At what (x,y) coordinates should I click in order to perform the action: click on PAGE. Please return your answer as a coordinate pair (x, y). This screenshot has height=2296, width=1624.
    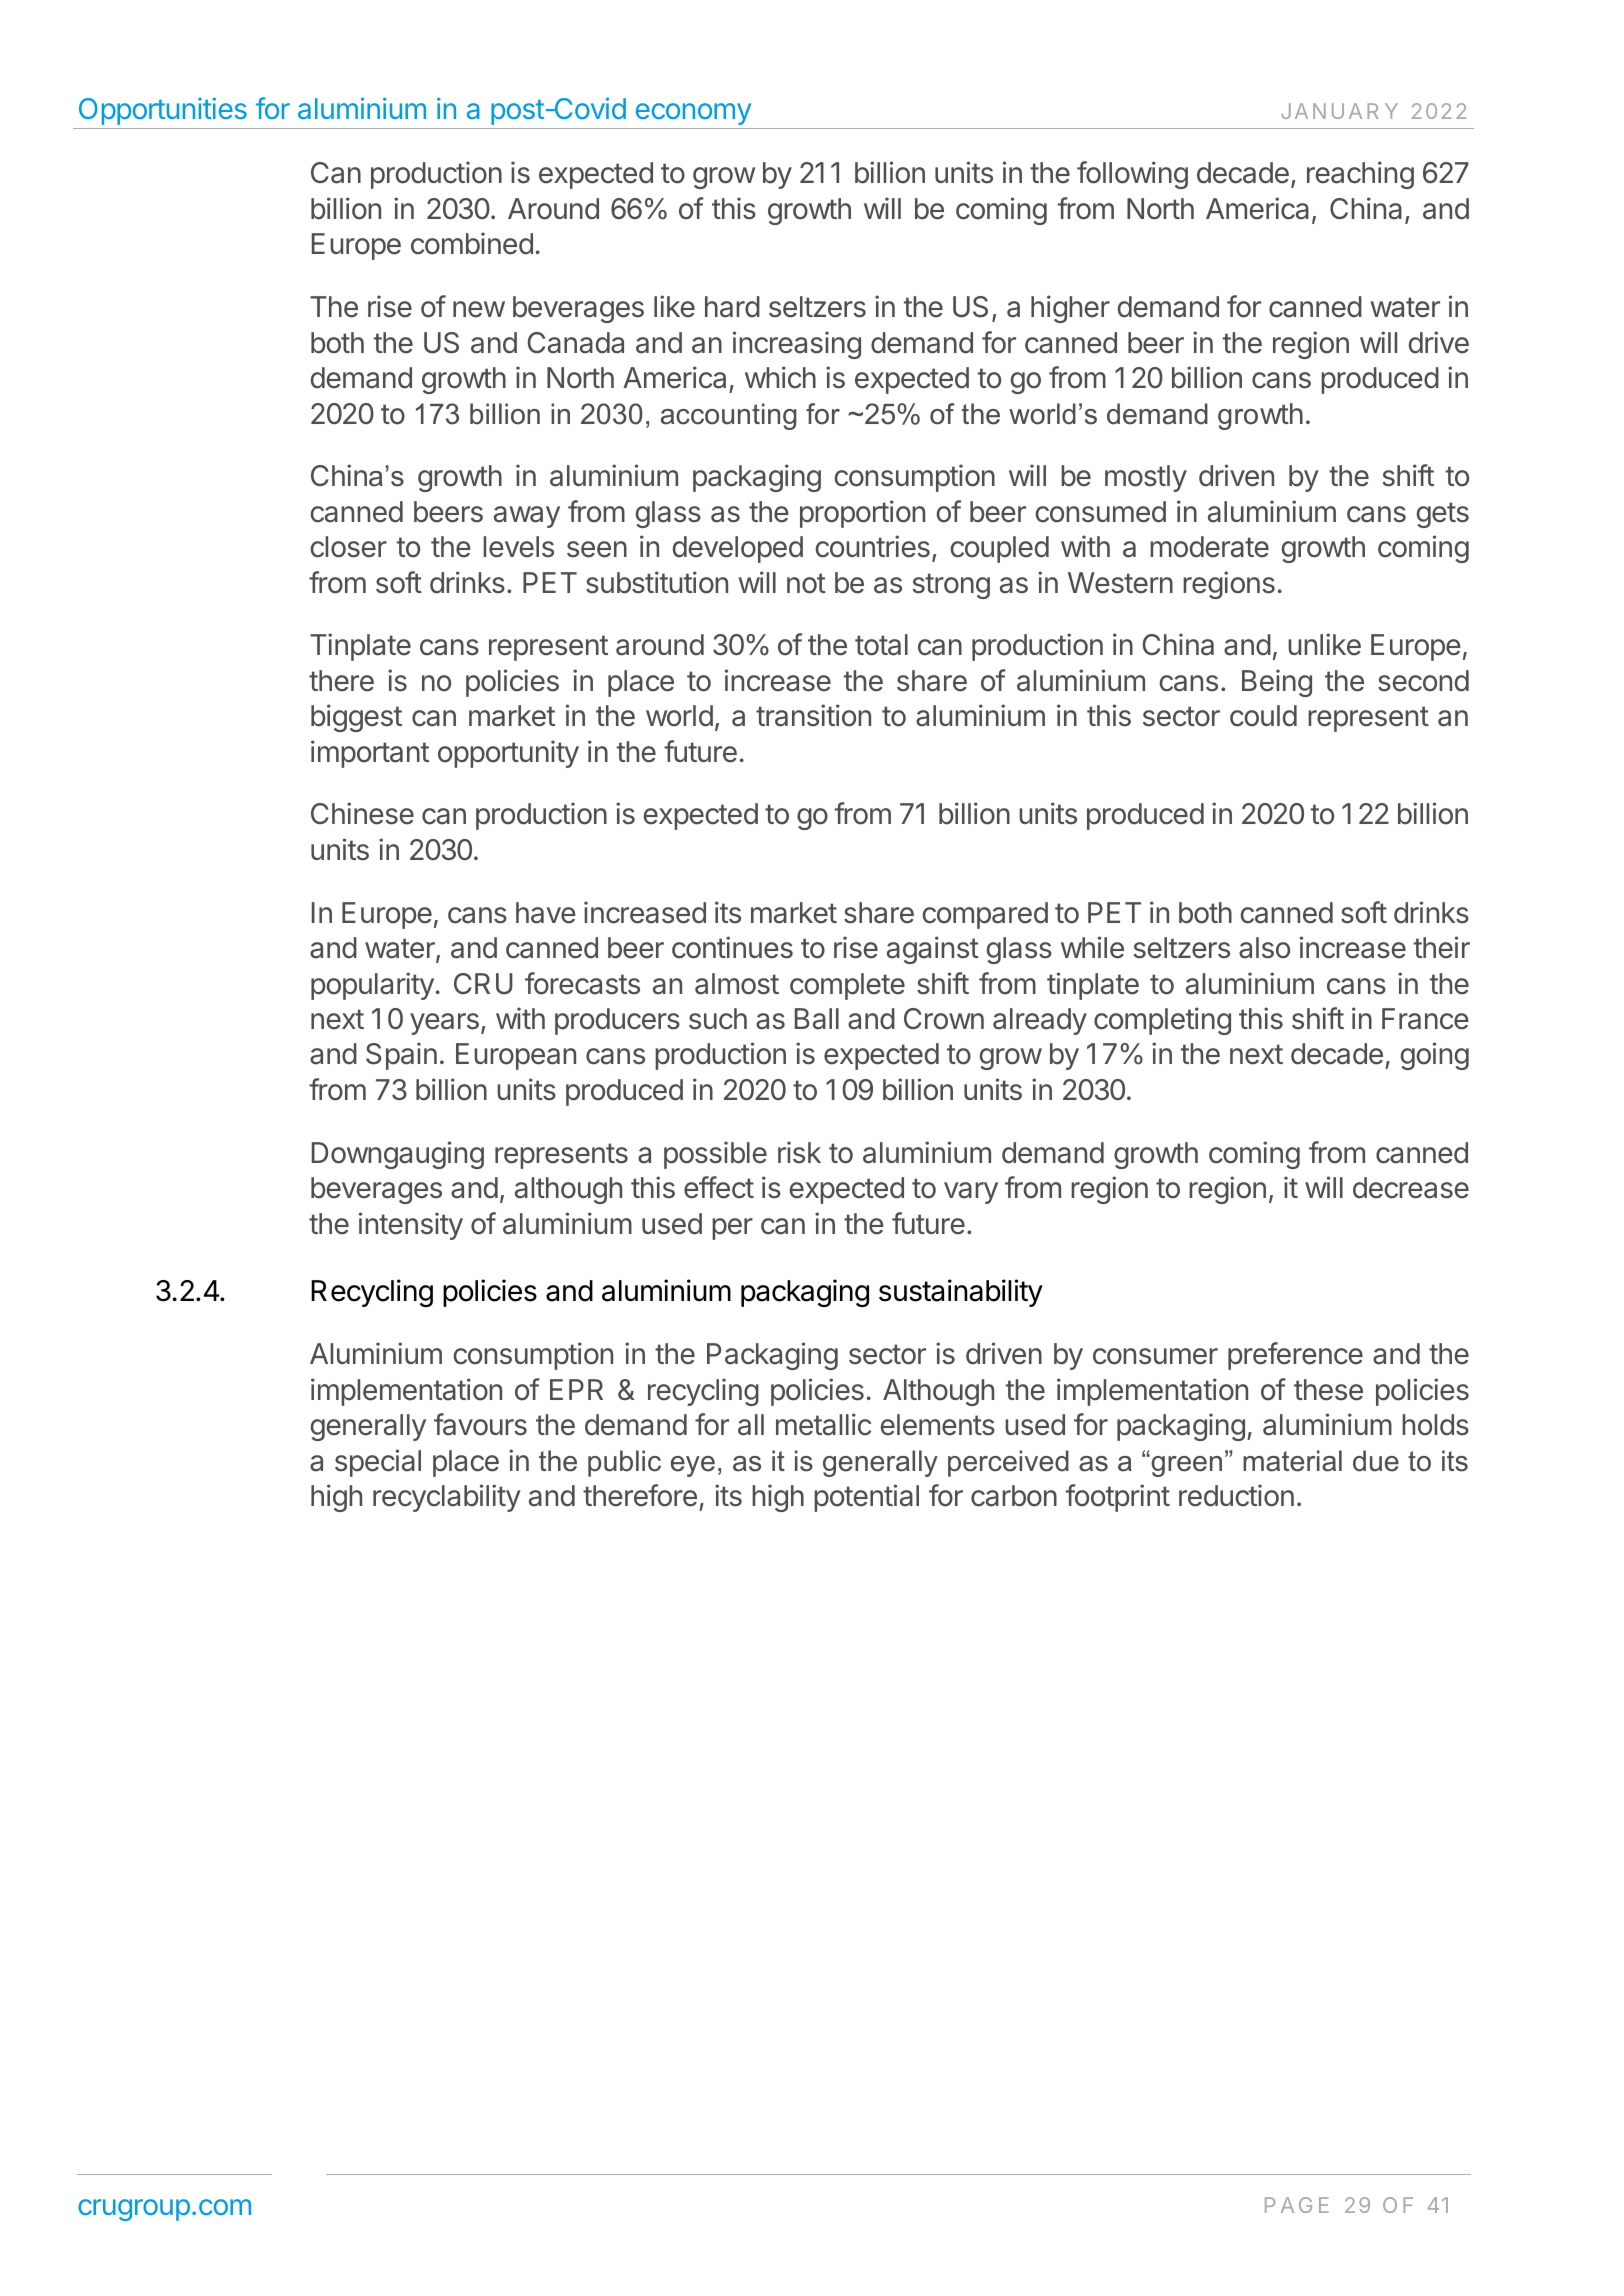
    Looking at the image, I should click on (1297, 2205).
